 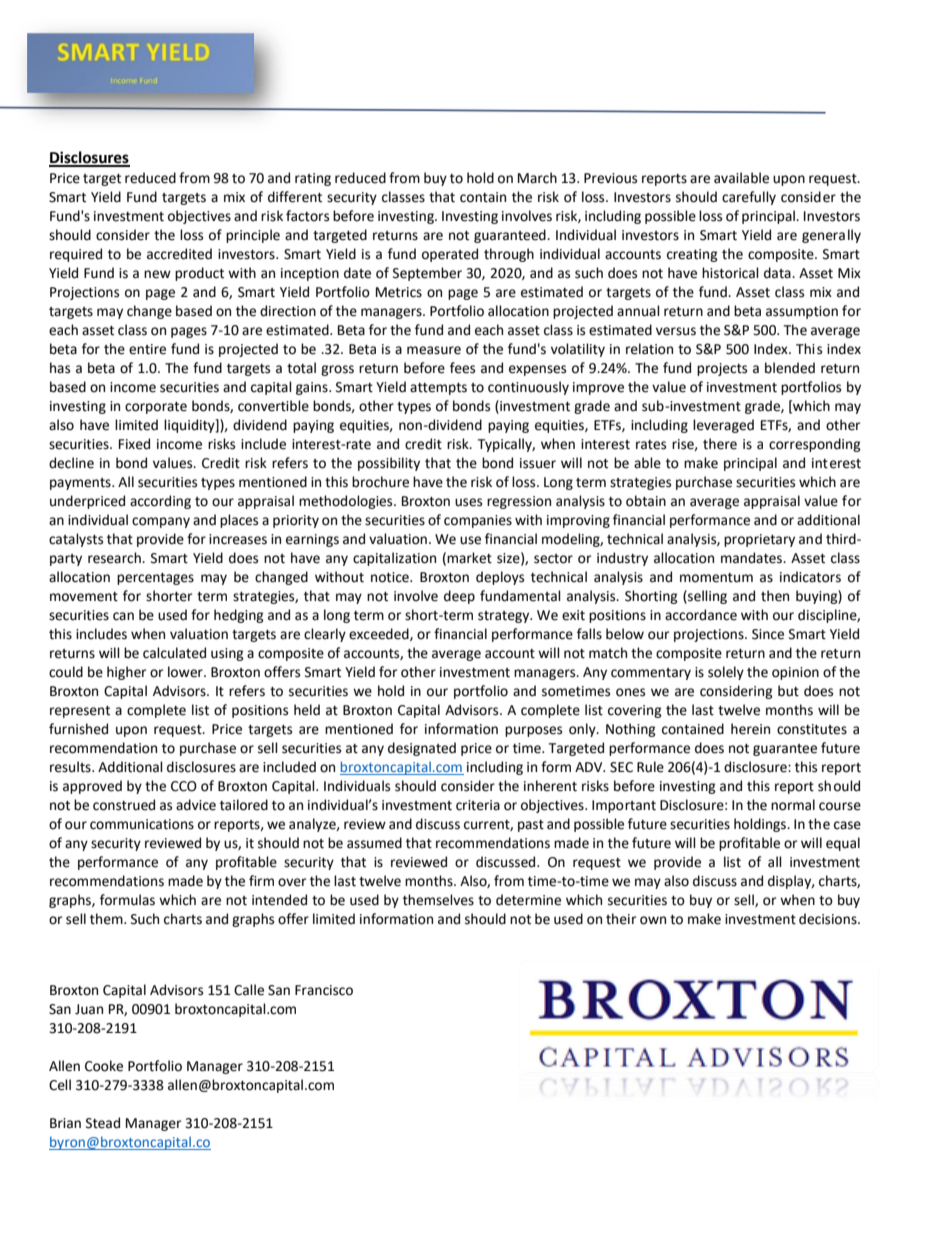 What do you see at coordinates (174, 653) in the page?
I see `calculated` at bounding box center [174, 653].
